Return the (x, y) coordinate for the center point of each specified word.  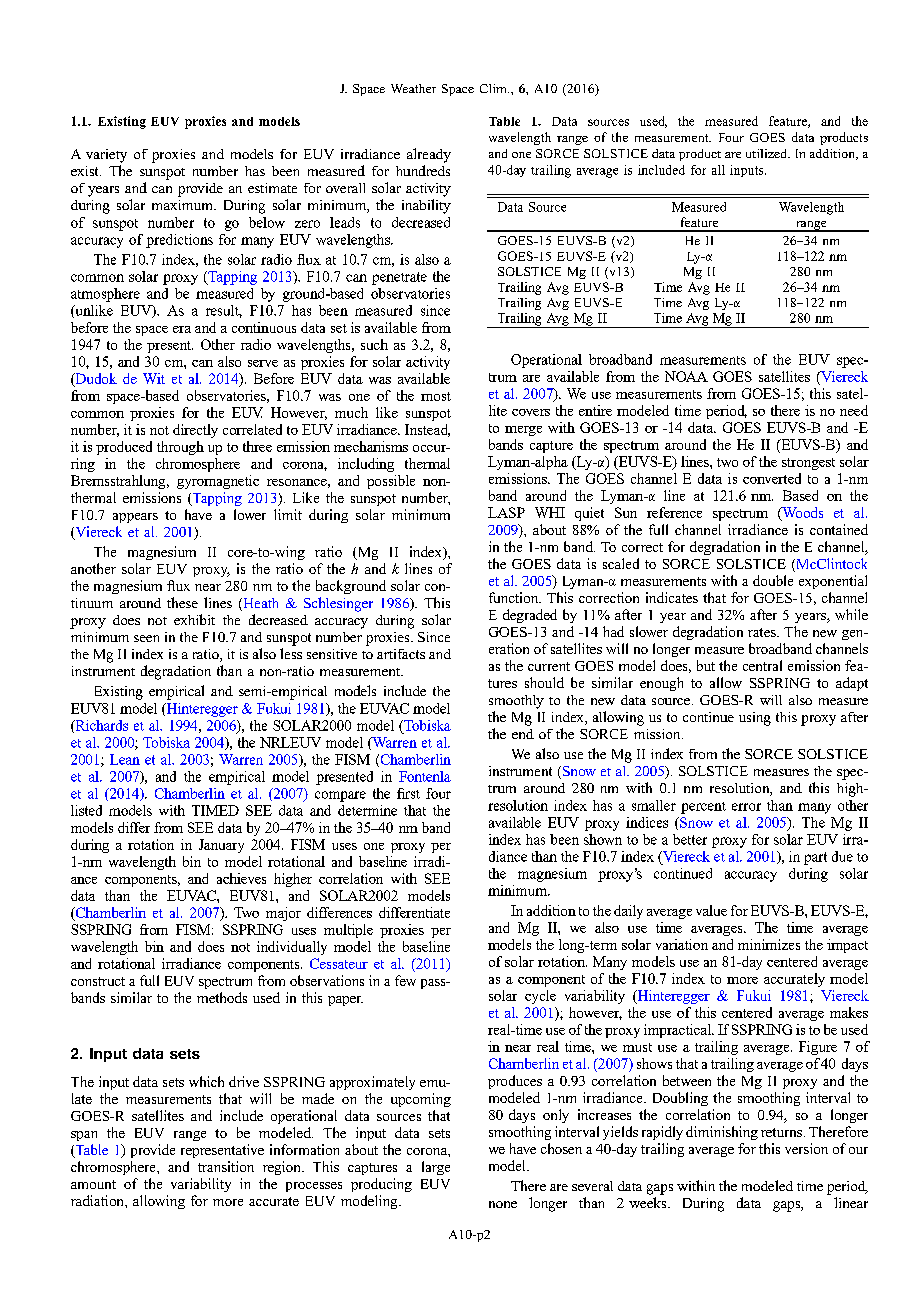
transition (226, 1166)
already (429, 155)
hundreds (423, 170)
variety (106, 156)
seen (146, 638)
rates (763, 632)
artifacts (401, 654)
